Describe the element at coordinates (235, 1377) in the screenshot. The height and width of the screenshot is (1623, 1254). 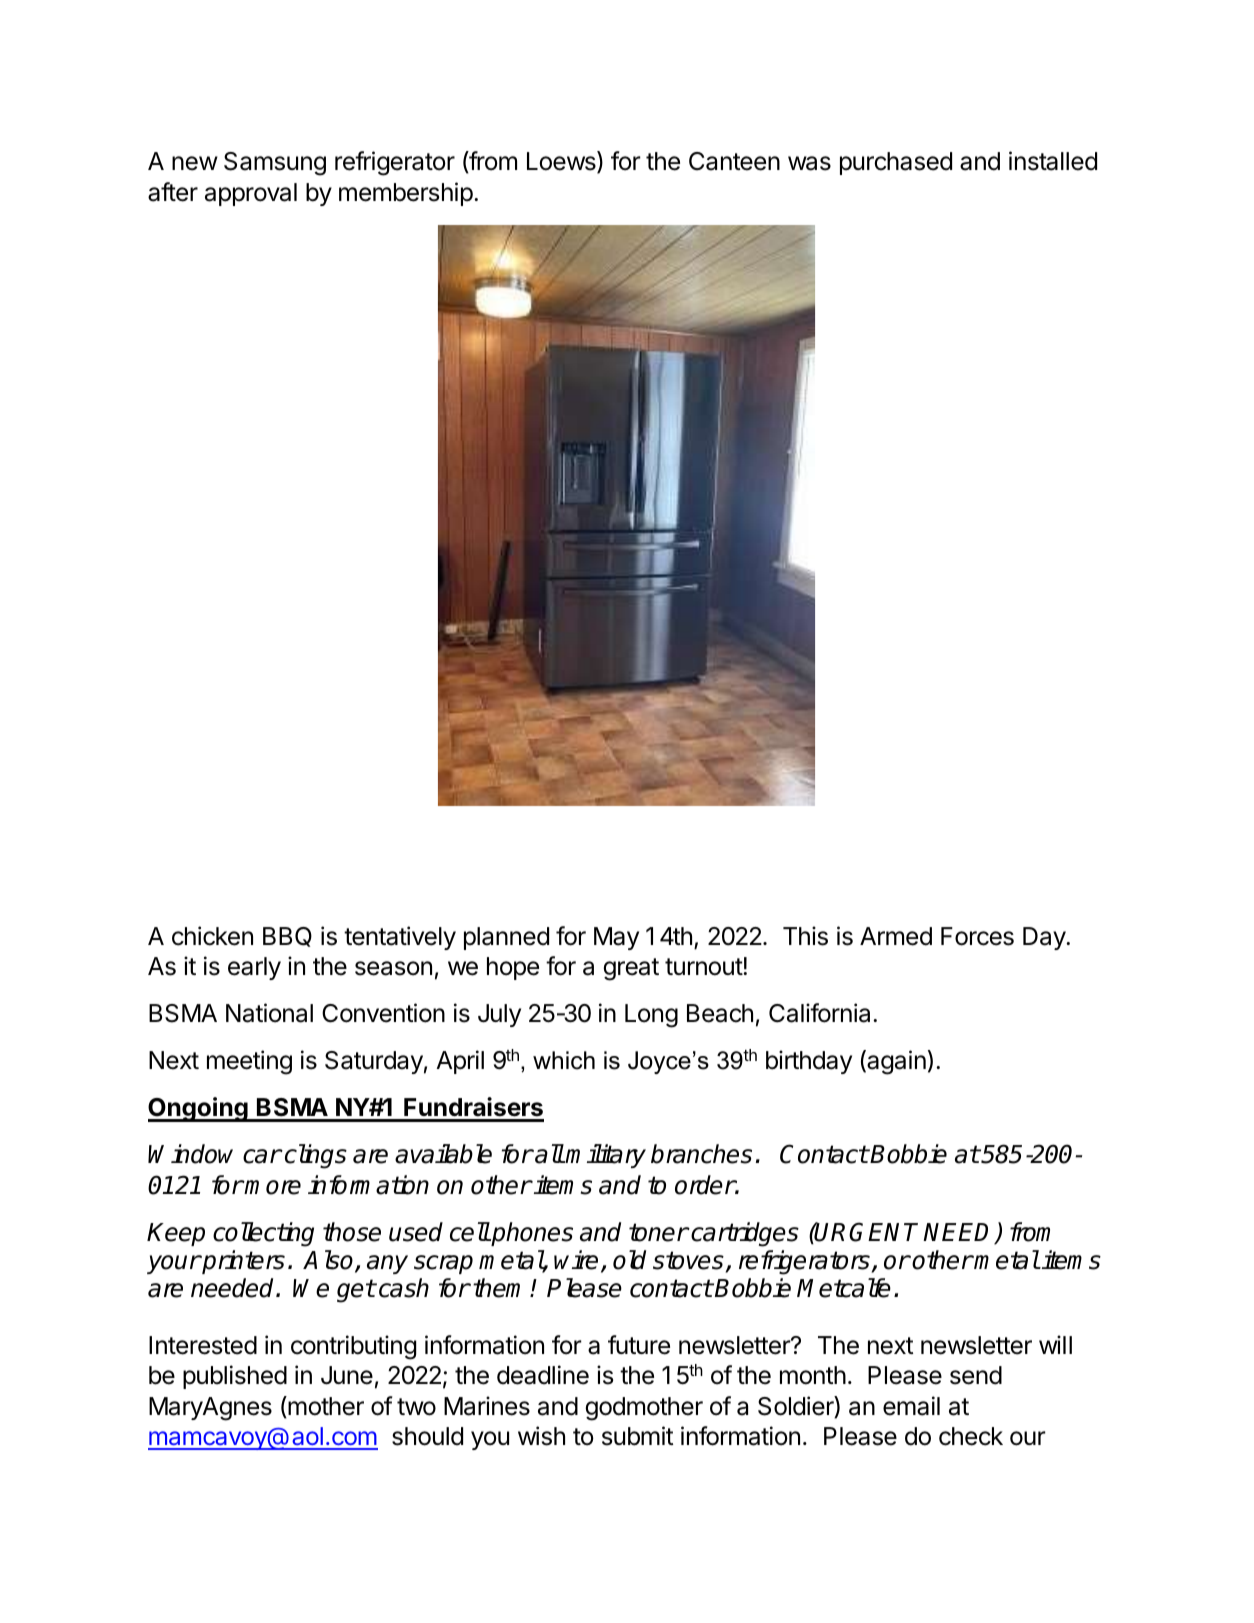
I see `published` at that location.
